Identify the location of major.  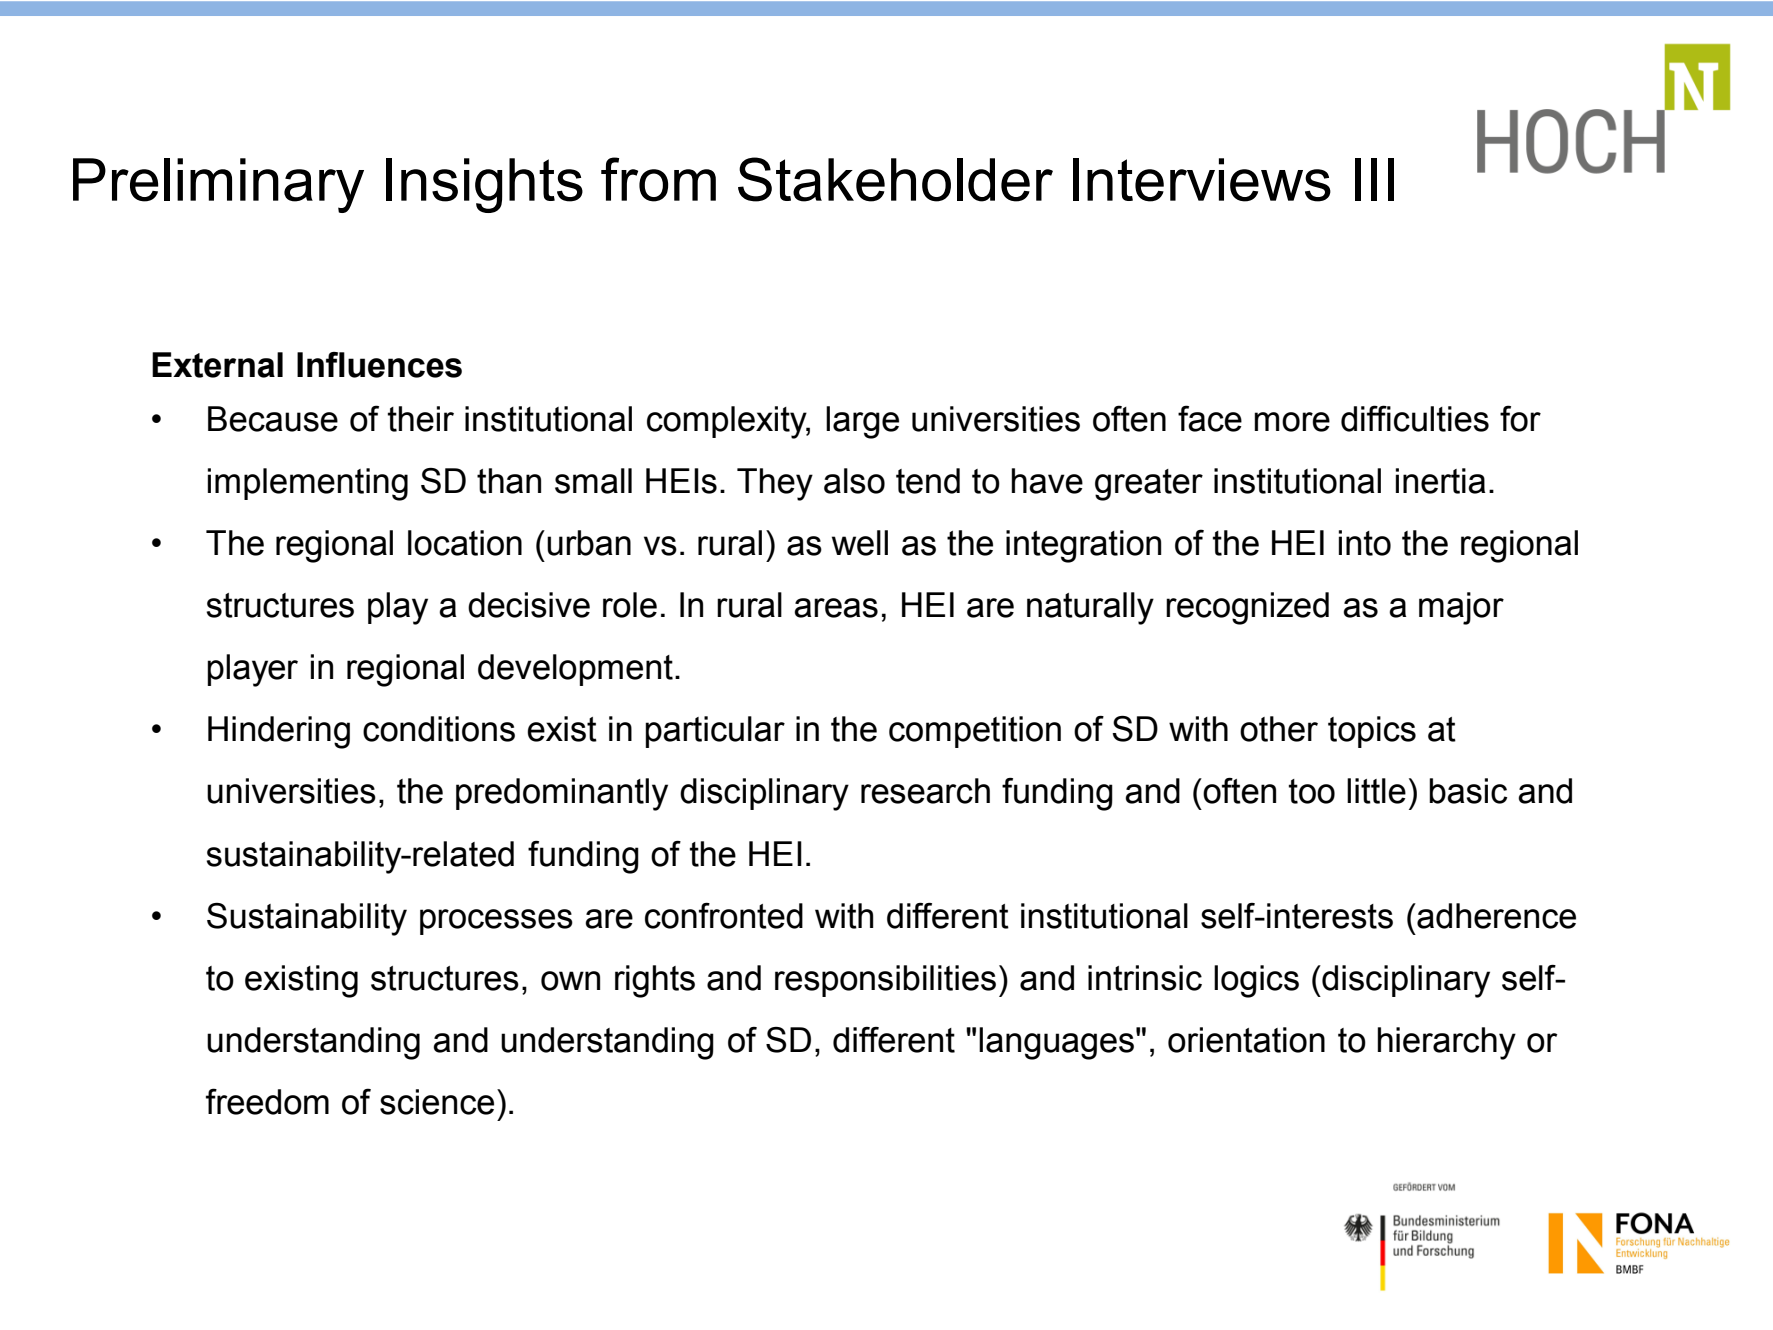
(1461, 608).
